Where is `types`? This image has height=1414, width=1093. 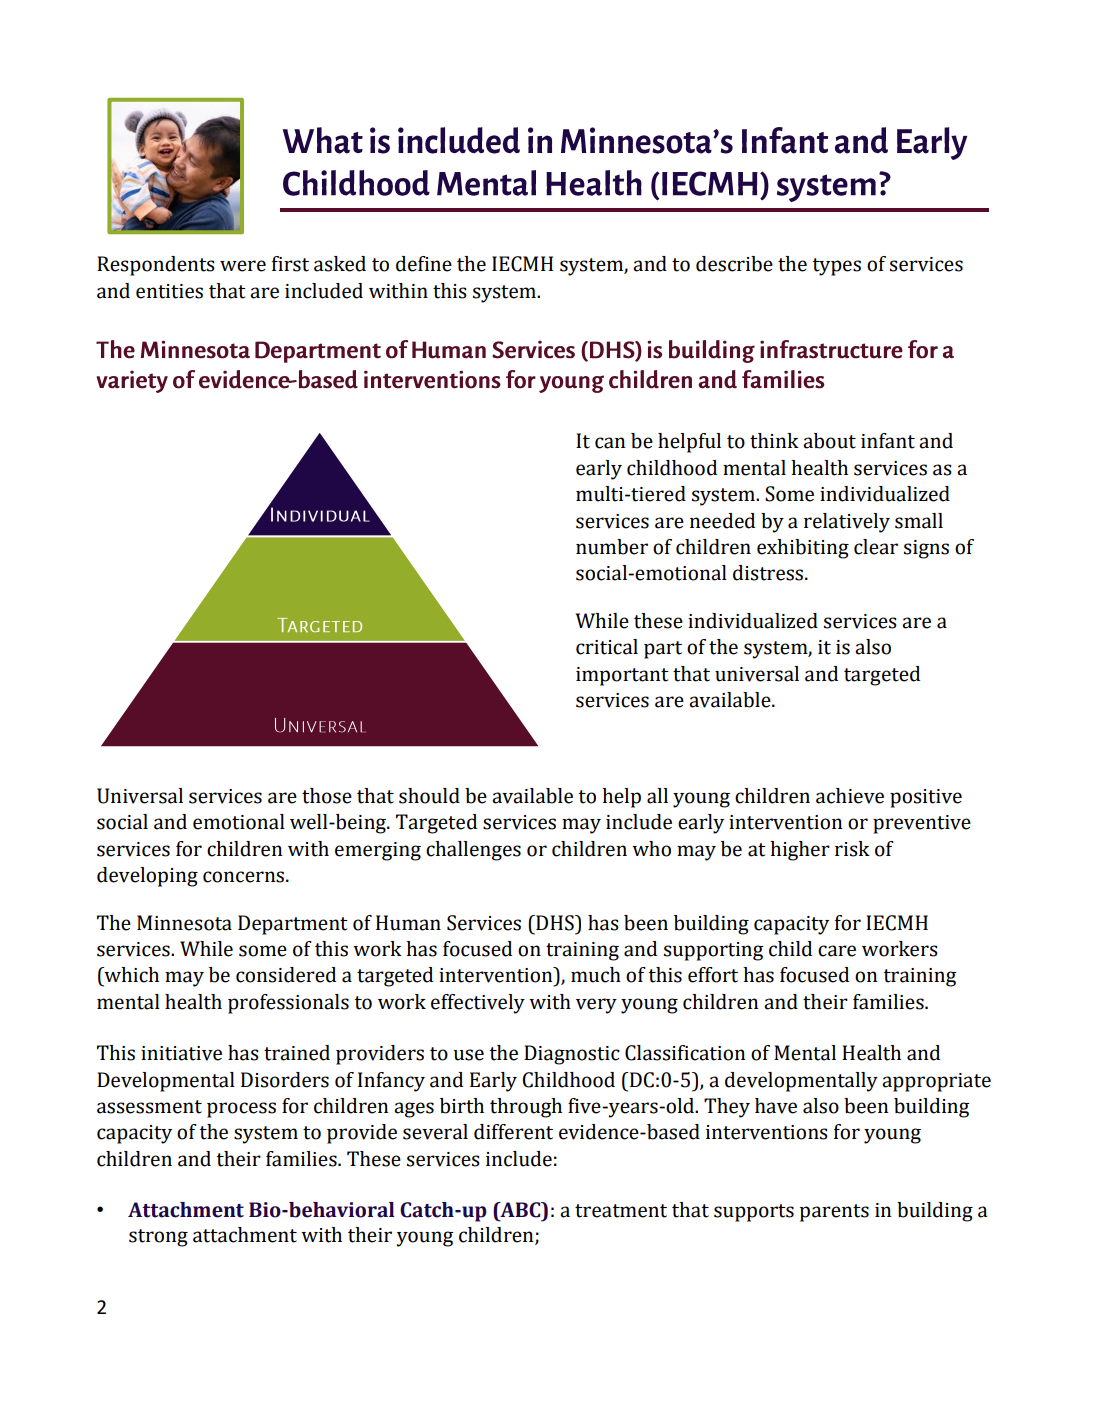
types is located at coordinates (836, 267).
